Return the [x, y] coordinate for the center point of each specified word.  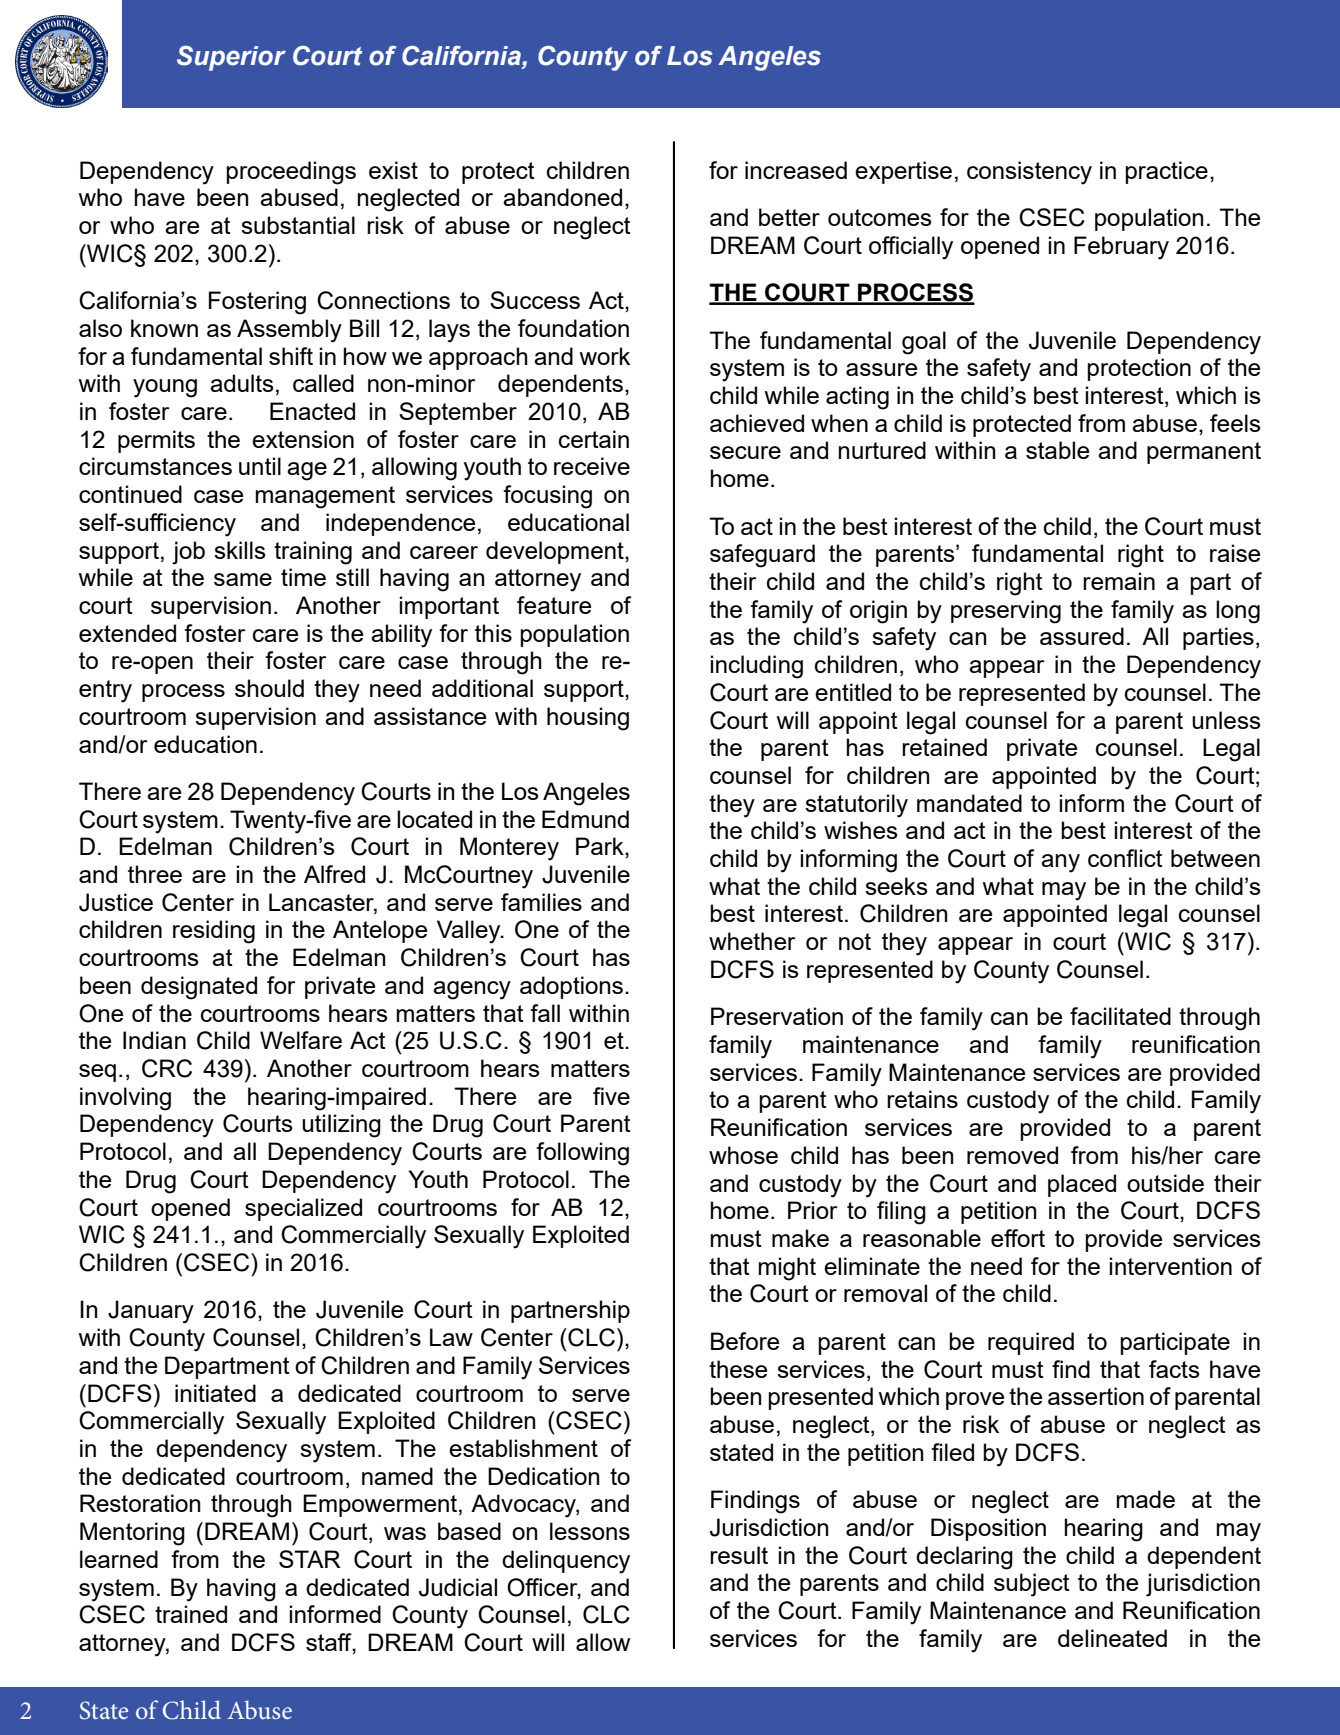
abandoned [562, 197]
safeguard [762, 556]
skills [240, 550]
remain [1119, 581]
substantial [298, 225]
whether [752, 941]
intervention [1170, 1266]
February [1121, 248]
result [739, 1555]
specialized [303, 1209]
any [1060, 863]
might [787, 1269]
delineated [1112, 1638]
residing [214, 932]
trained [191, 1614]
